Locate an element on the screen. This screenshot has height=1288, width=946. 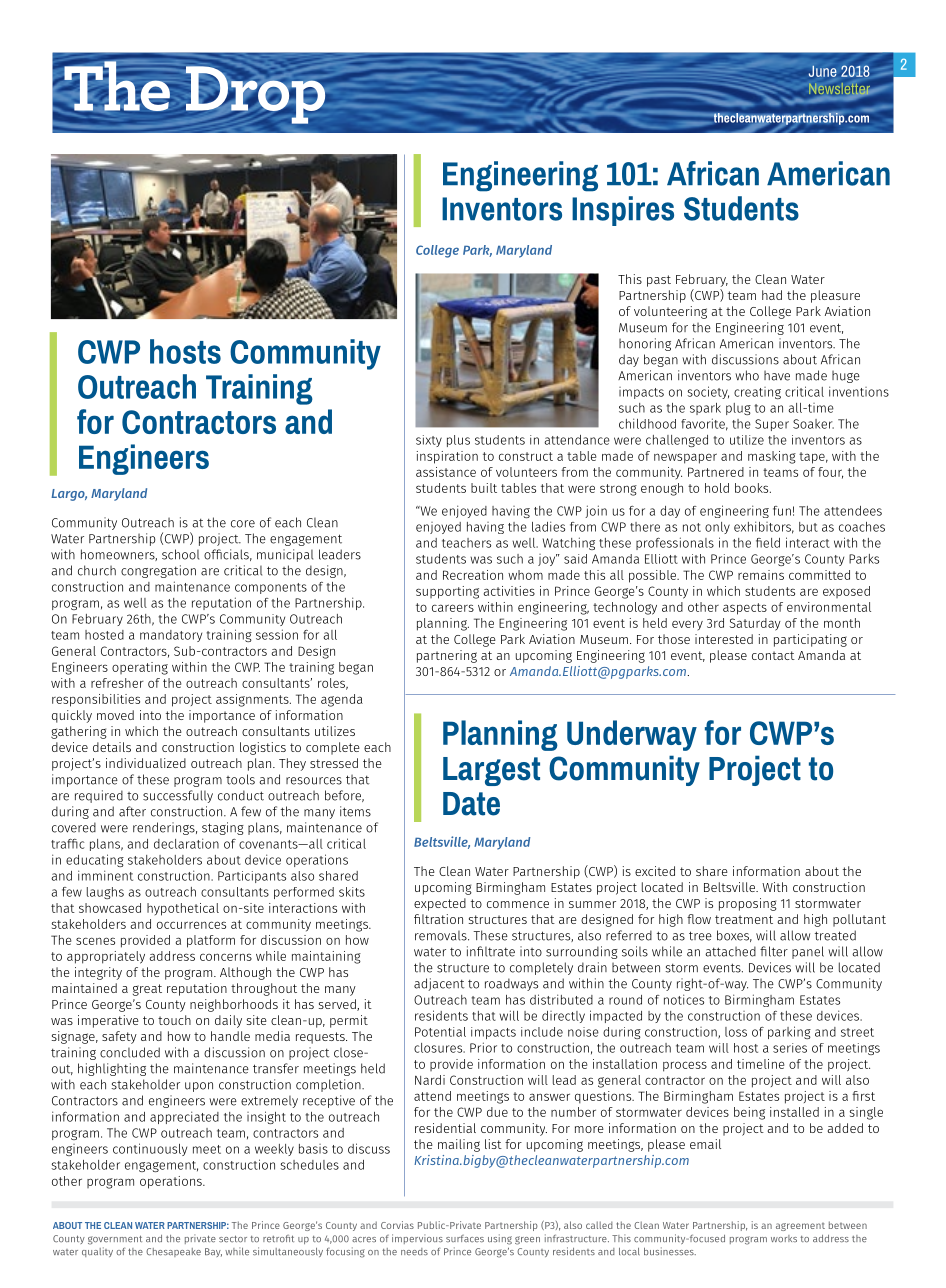
declaration is located at coordinates (186, 843).
